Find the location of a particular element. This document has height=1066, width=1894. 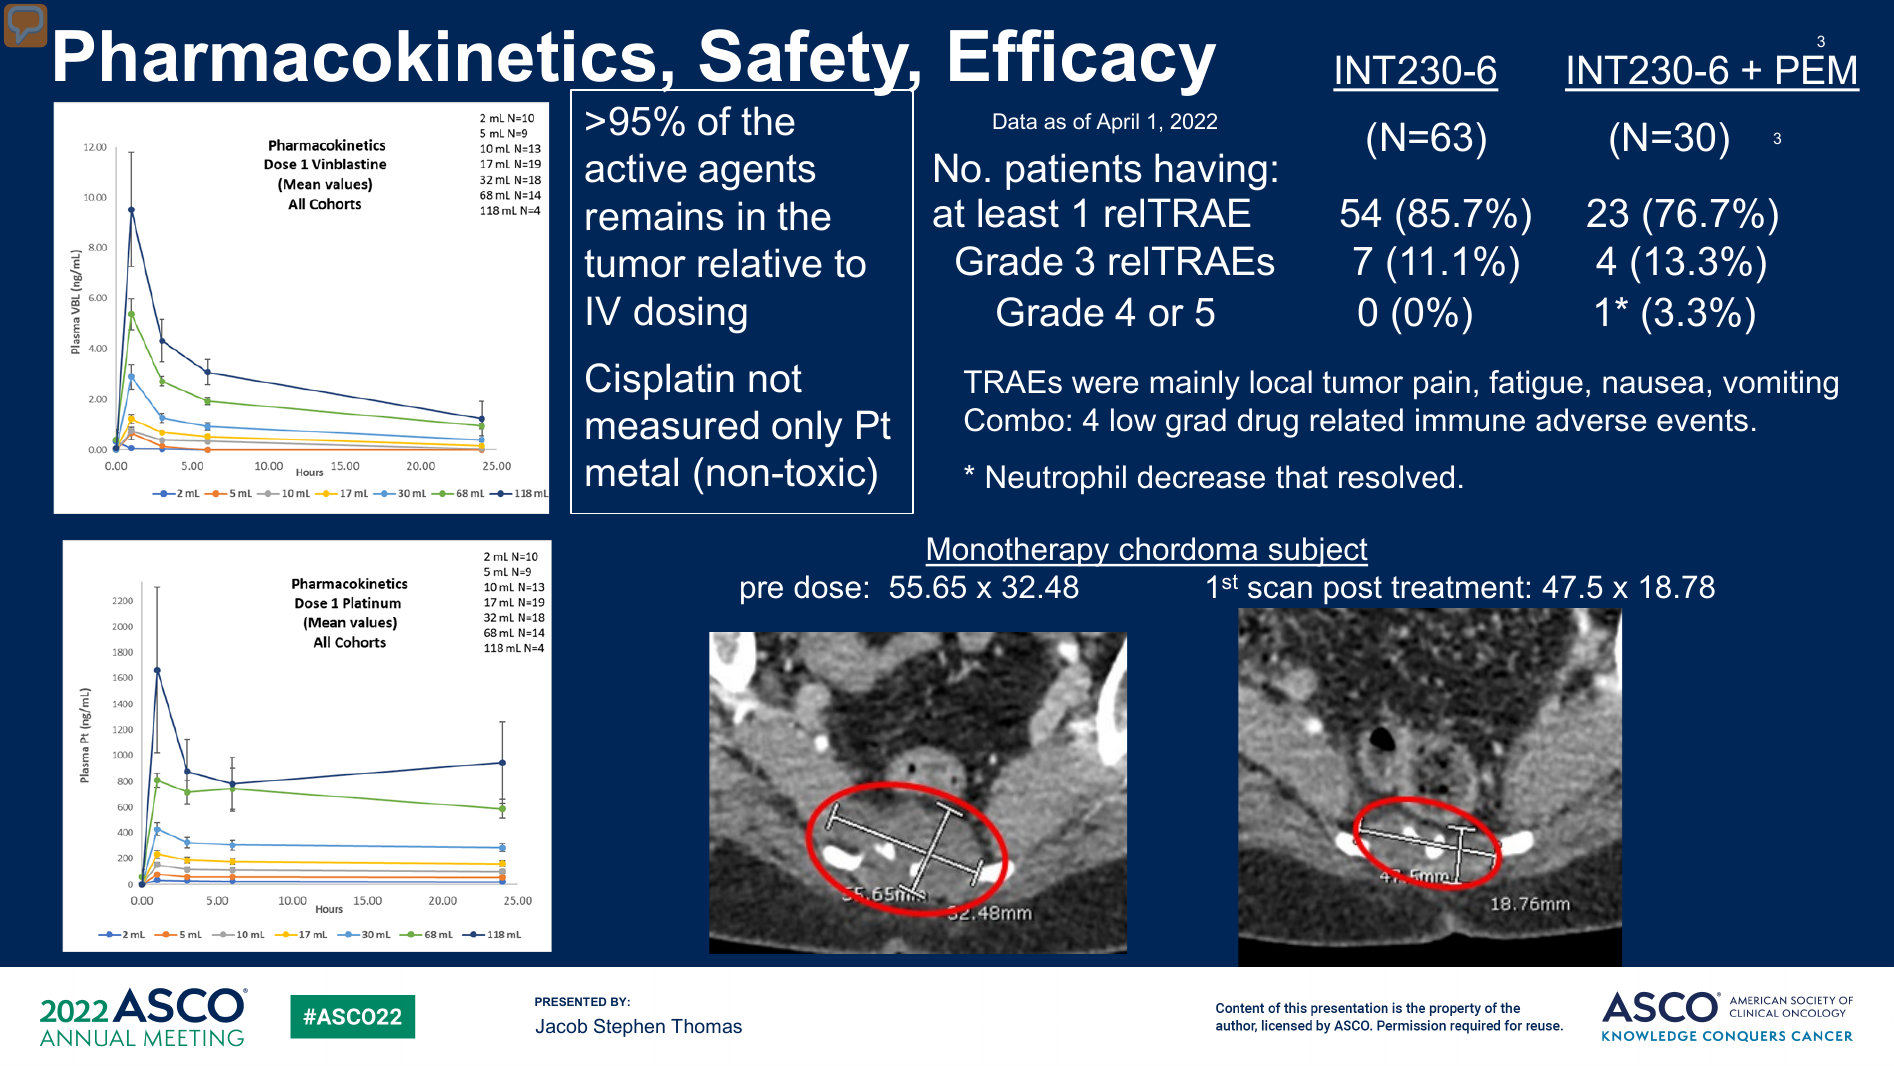

Pharmacokinetics is located at coordinates (355, 56).
